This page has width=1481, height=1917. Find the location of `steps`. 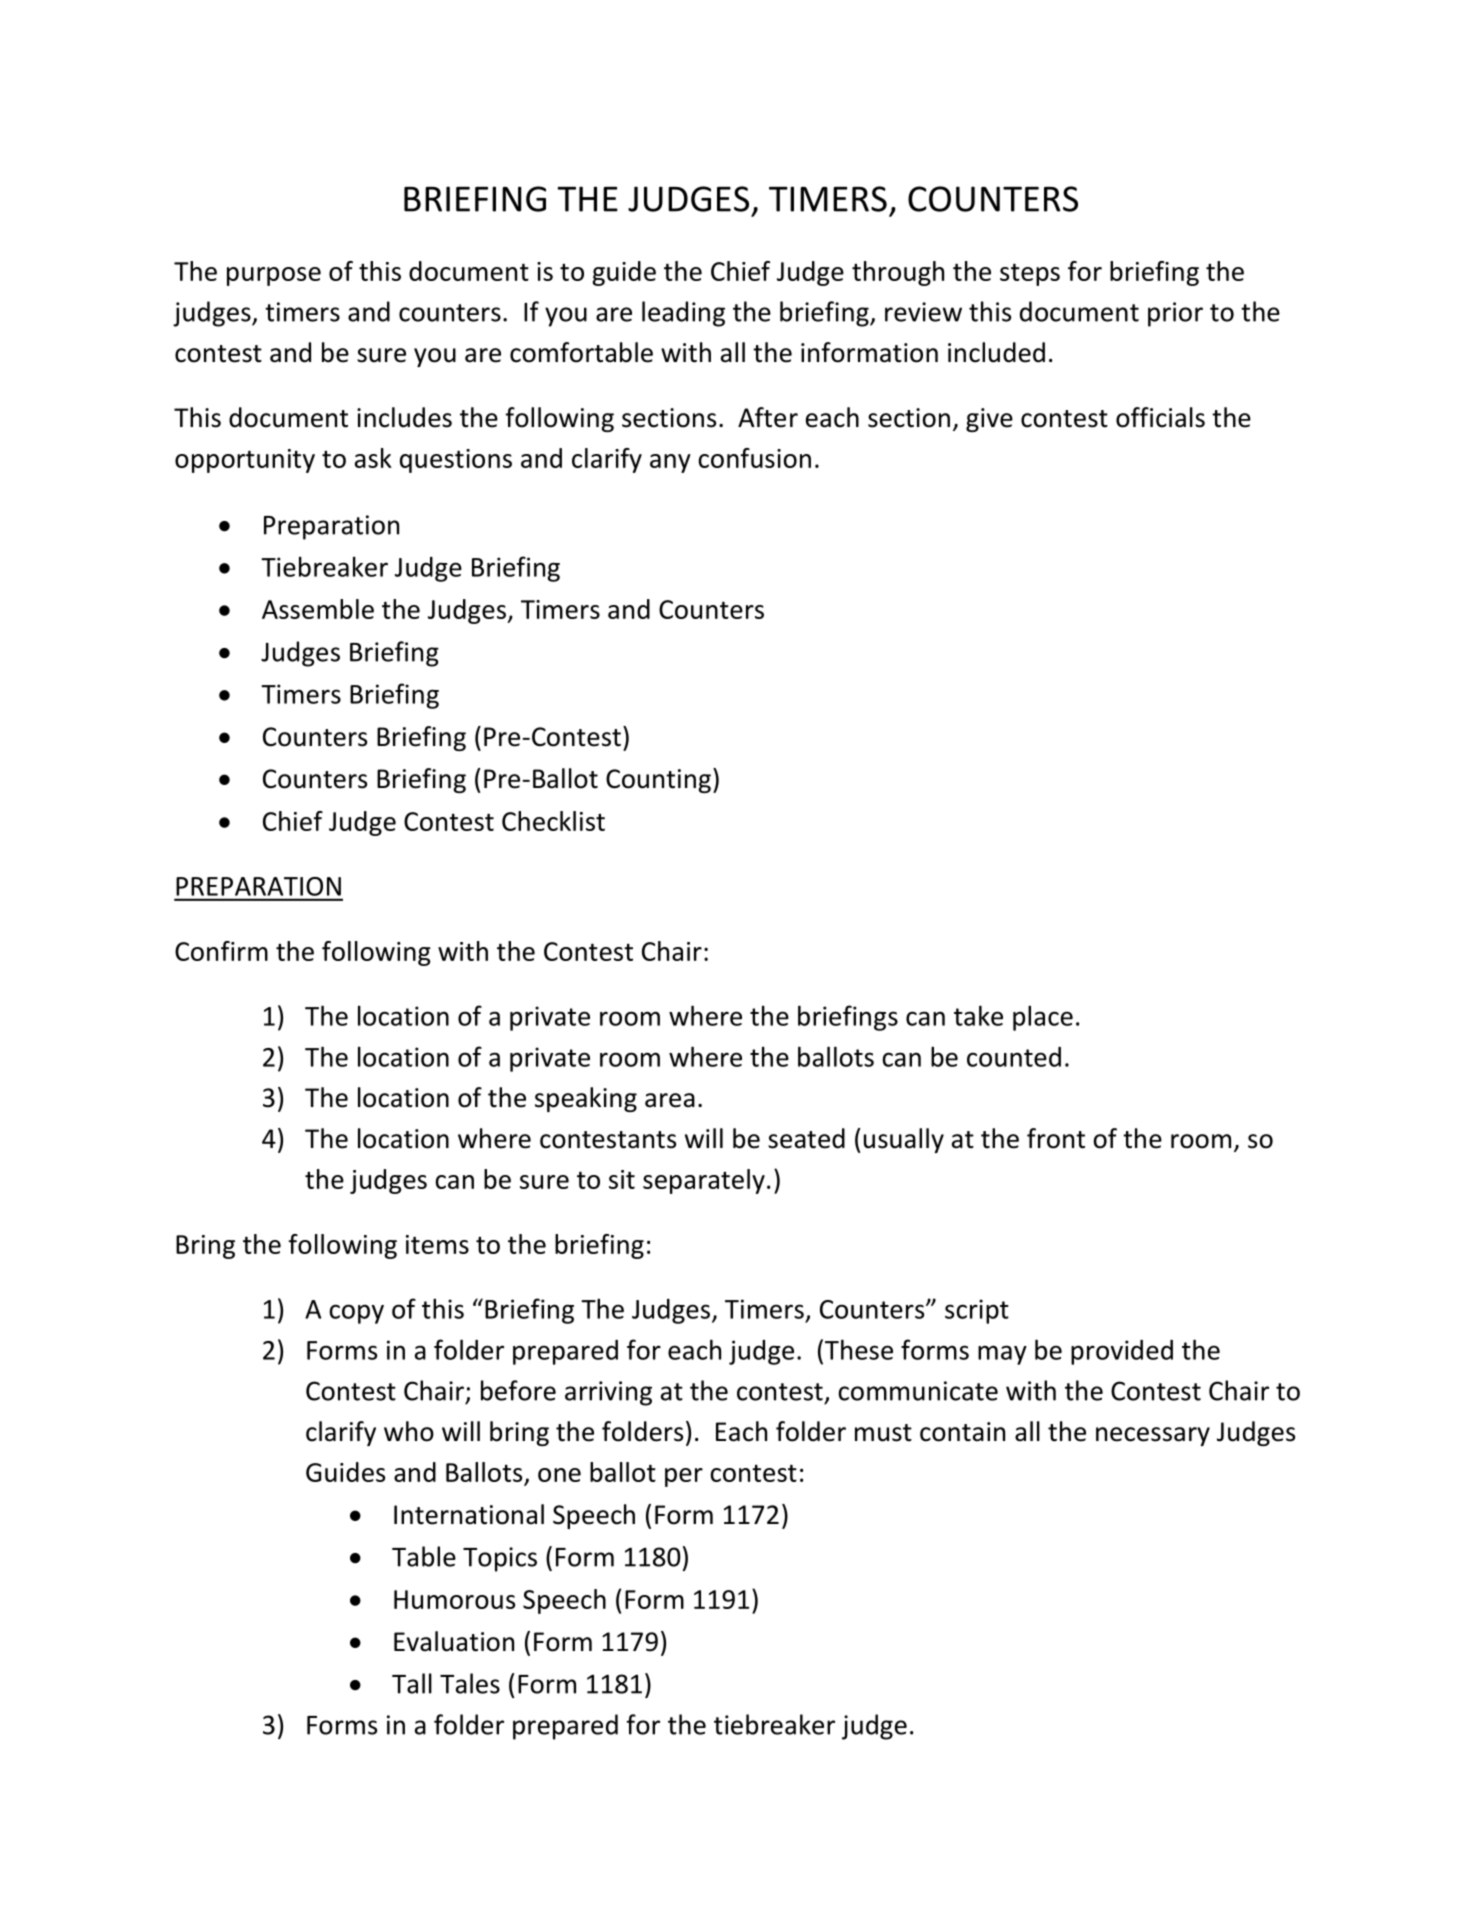

steps is located at coordinates (1030, 274).
